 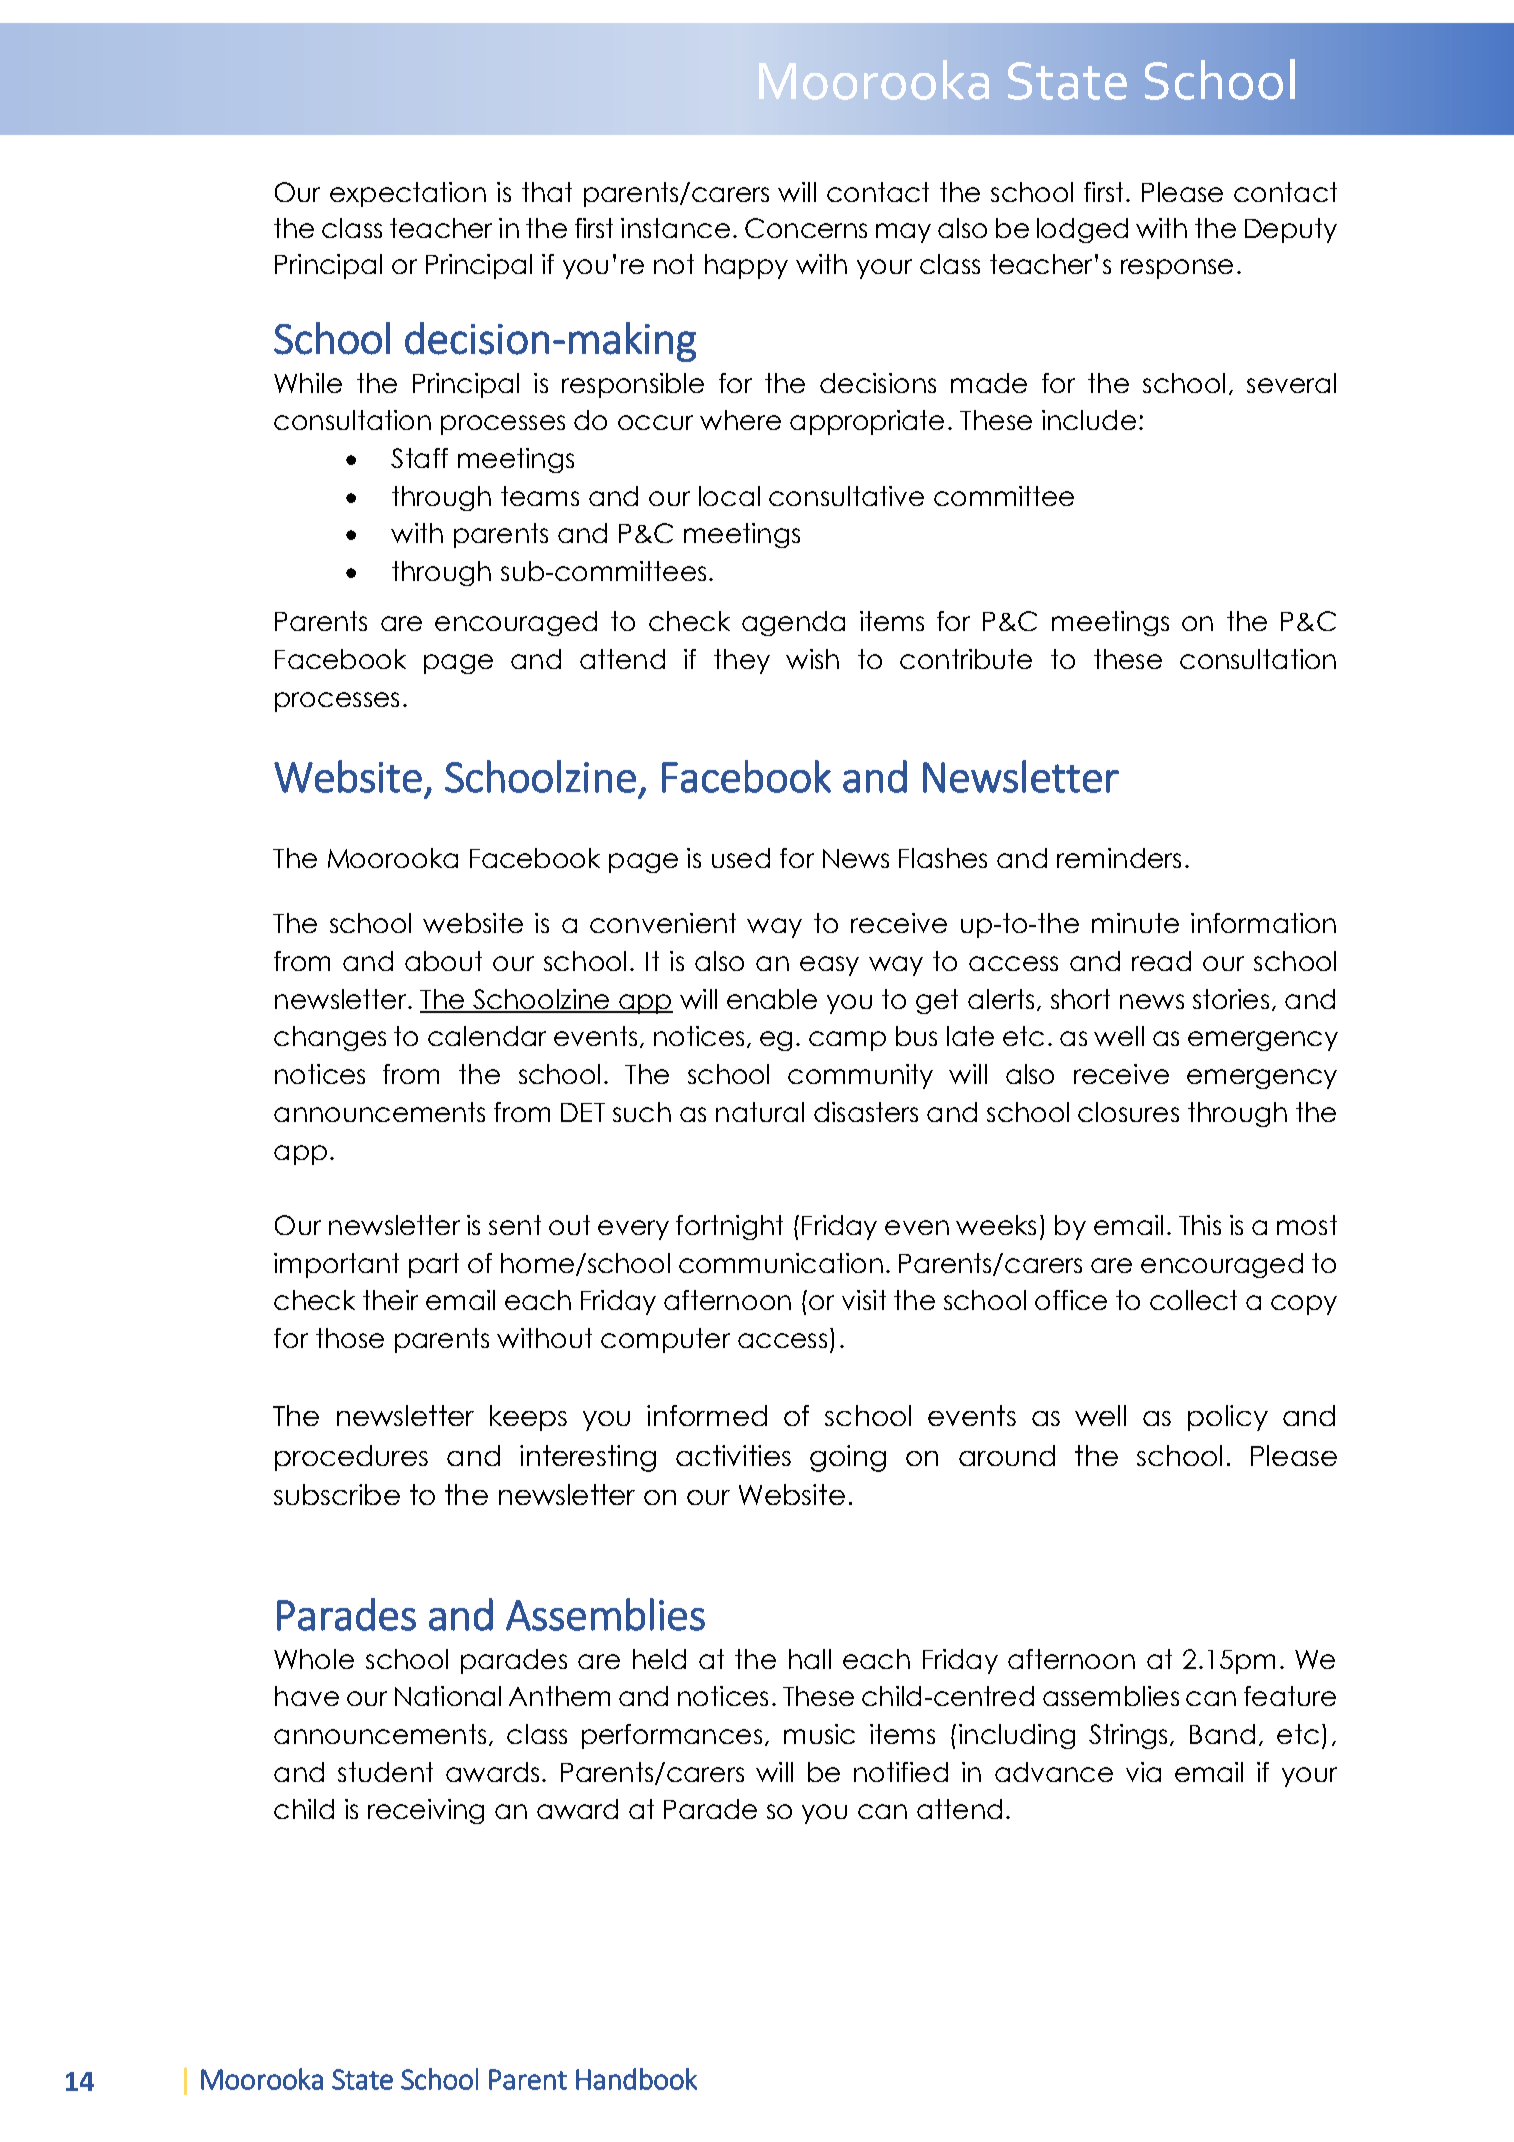 I want to click on Concerns, so click(x=806, y=228).
